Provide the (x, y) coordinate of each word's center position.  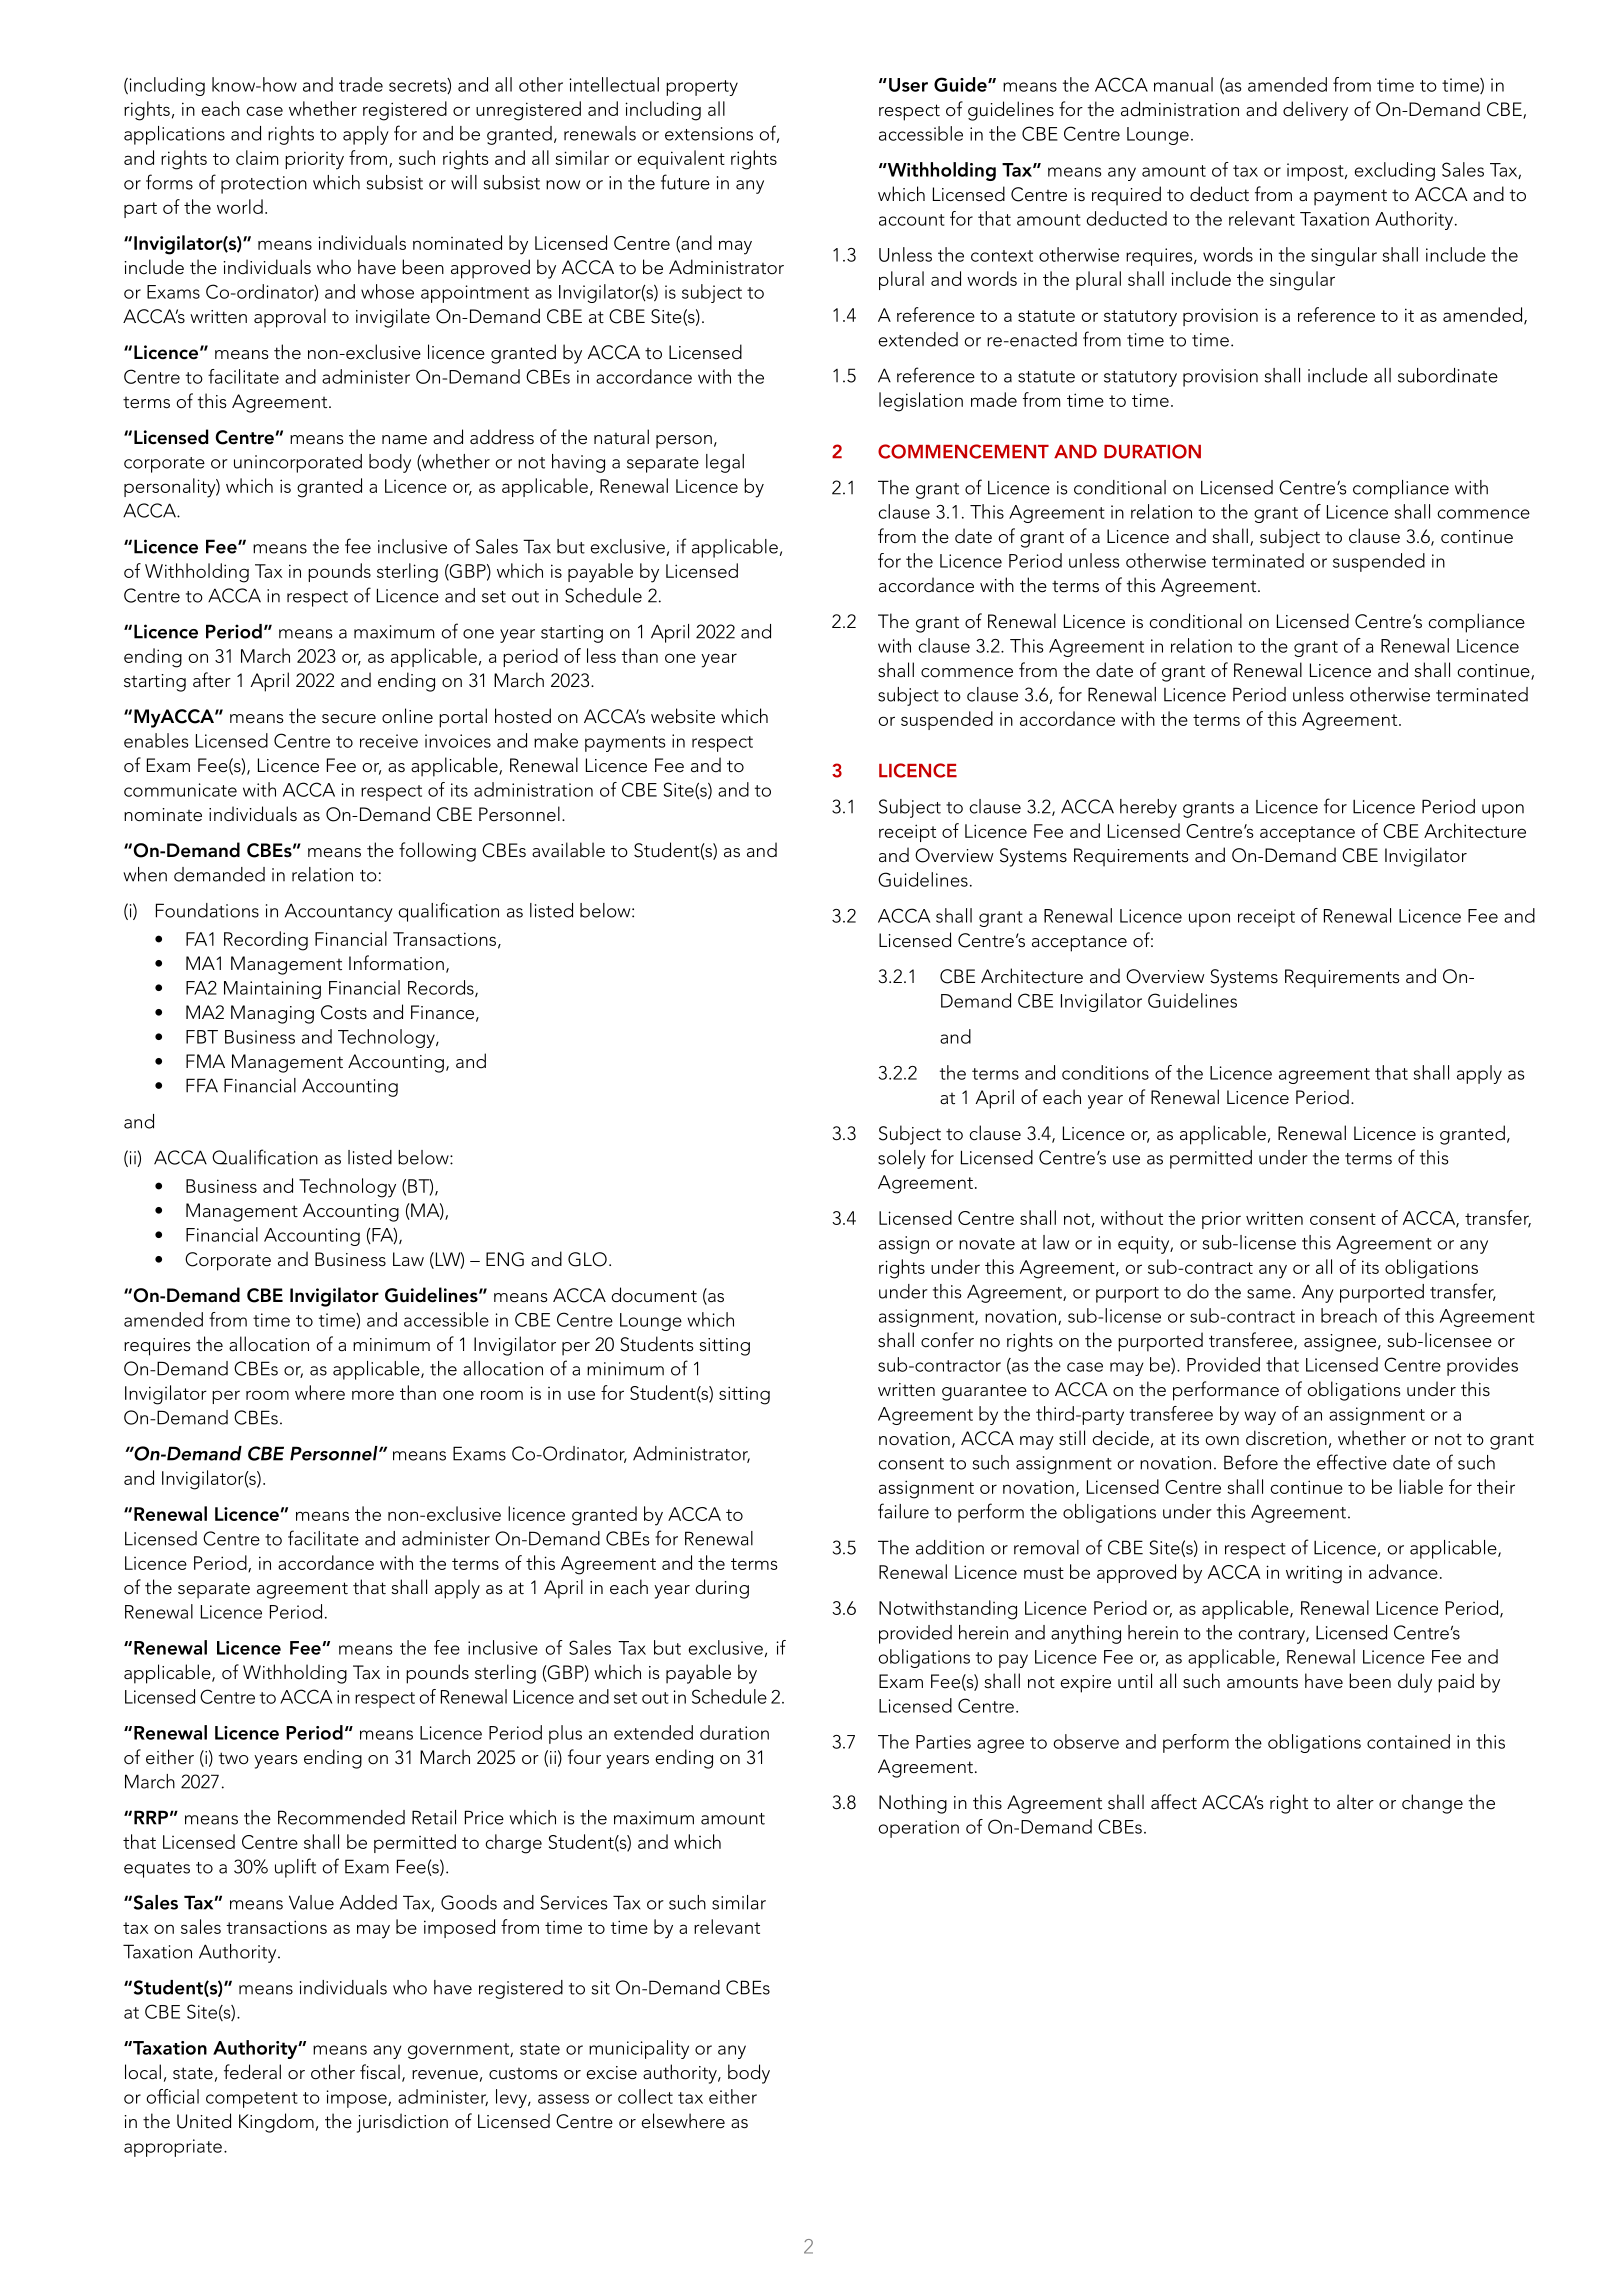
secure (349, 719)
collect (645, 2096)
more (373, 1395)
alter (1355, 1802)
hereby (1148, 808)
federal (252, 2072)
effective (1352, 1462)
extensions (709, 134)
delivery (1315, 111)
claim (257, 157)
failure (903, 1511)
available (568, 850)
